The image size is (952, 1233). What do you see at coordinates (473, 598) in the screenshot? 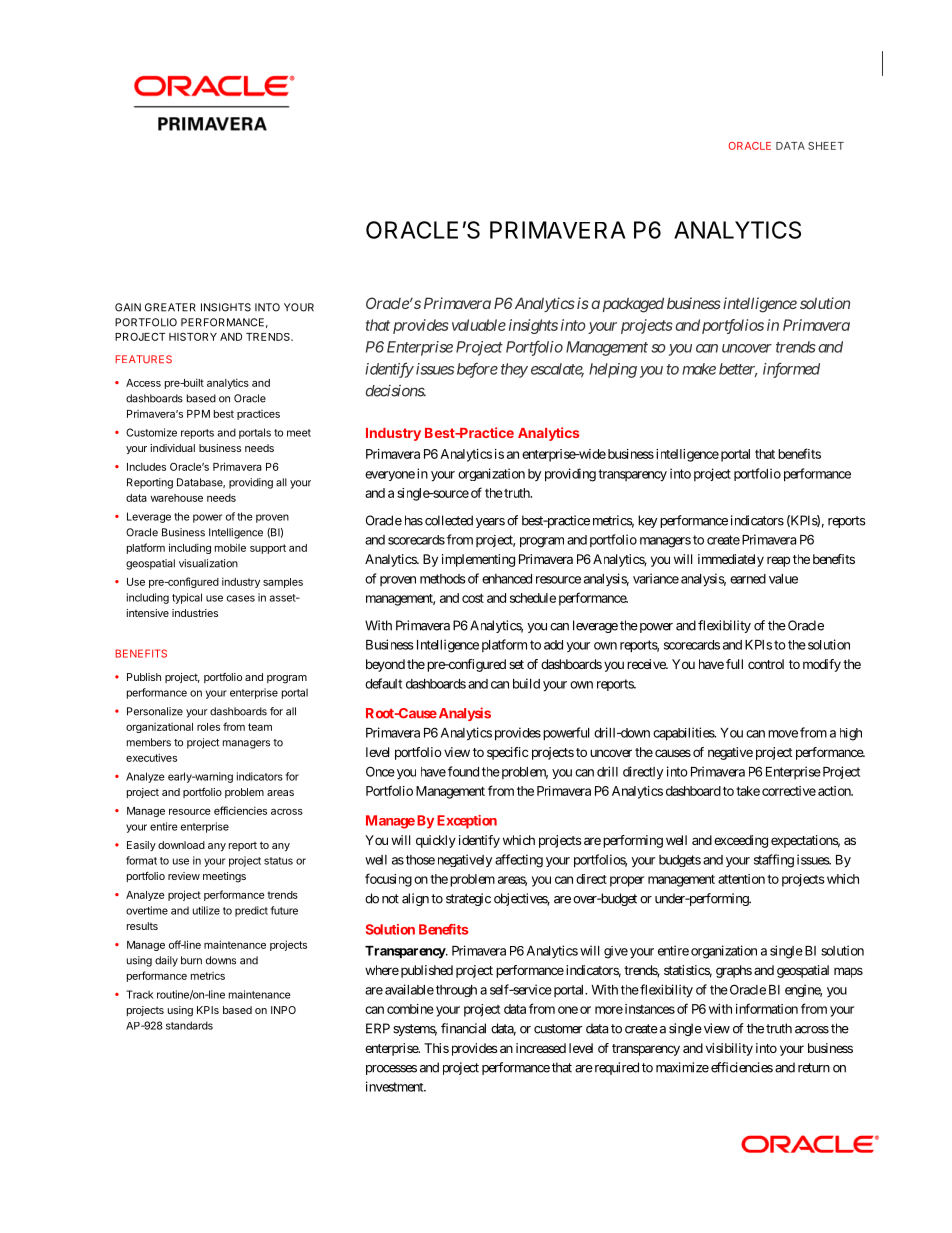
I see `cost` at bounding box center [473, 598].
